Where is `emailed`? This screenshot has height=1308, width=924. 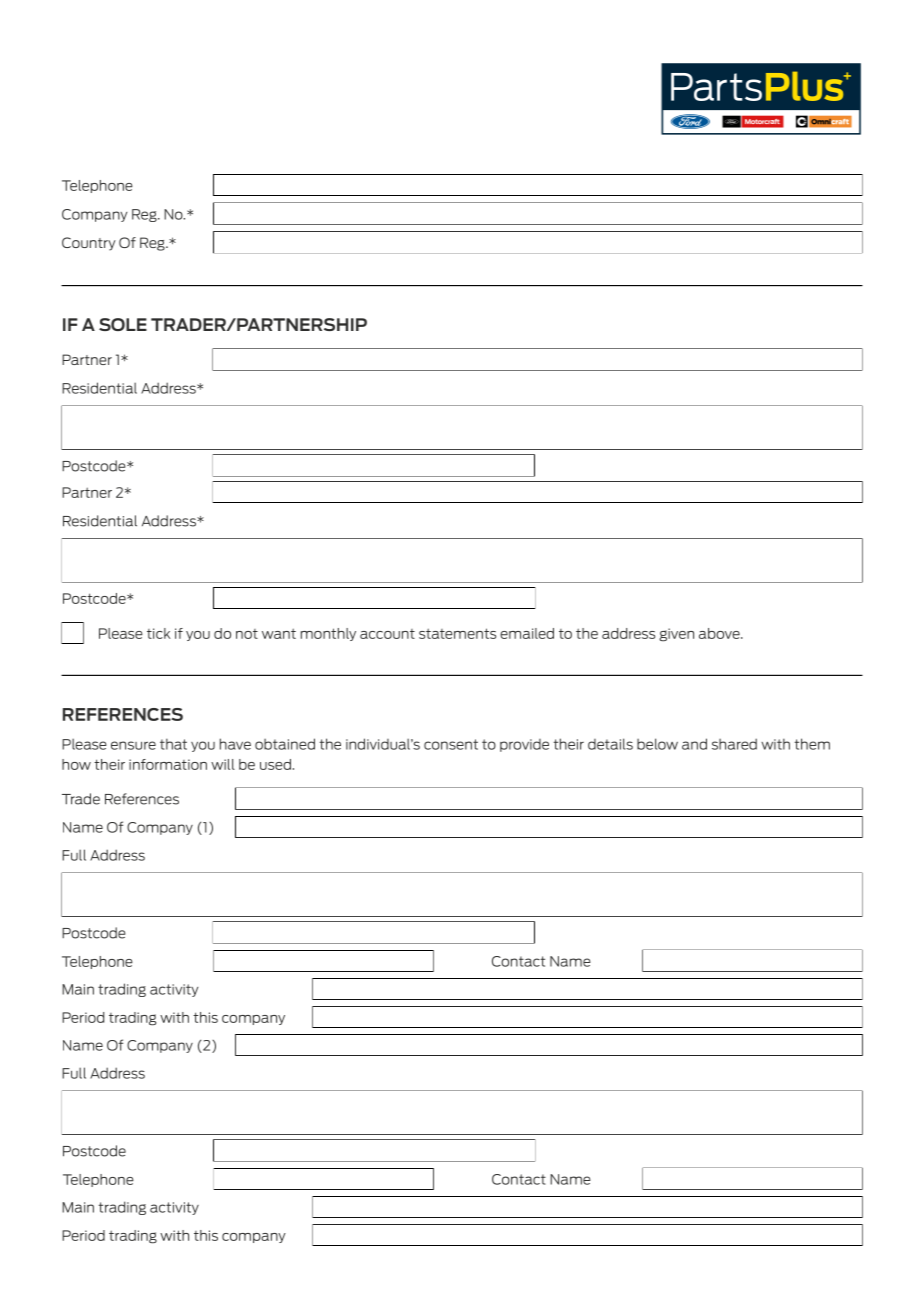 emailed is located at coordinates (527, 633).
